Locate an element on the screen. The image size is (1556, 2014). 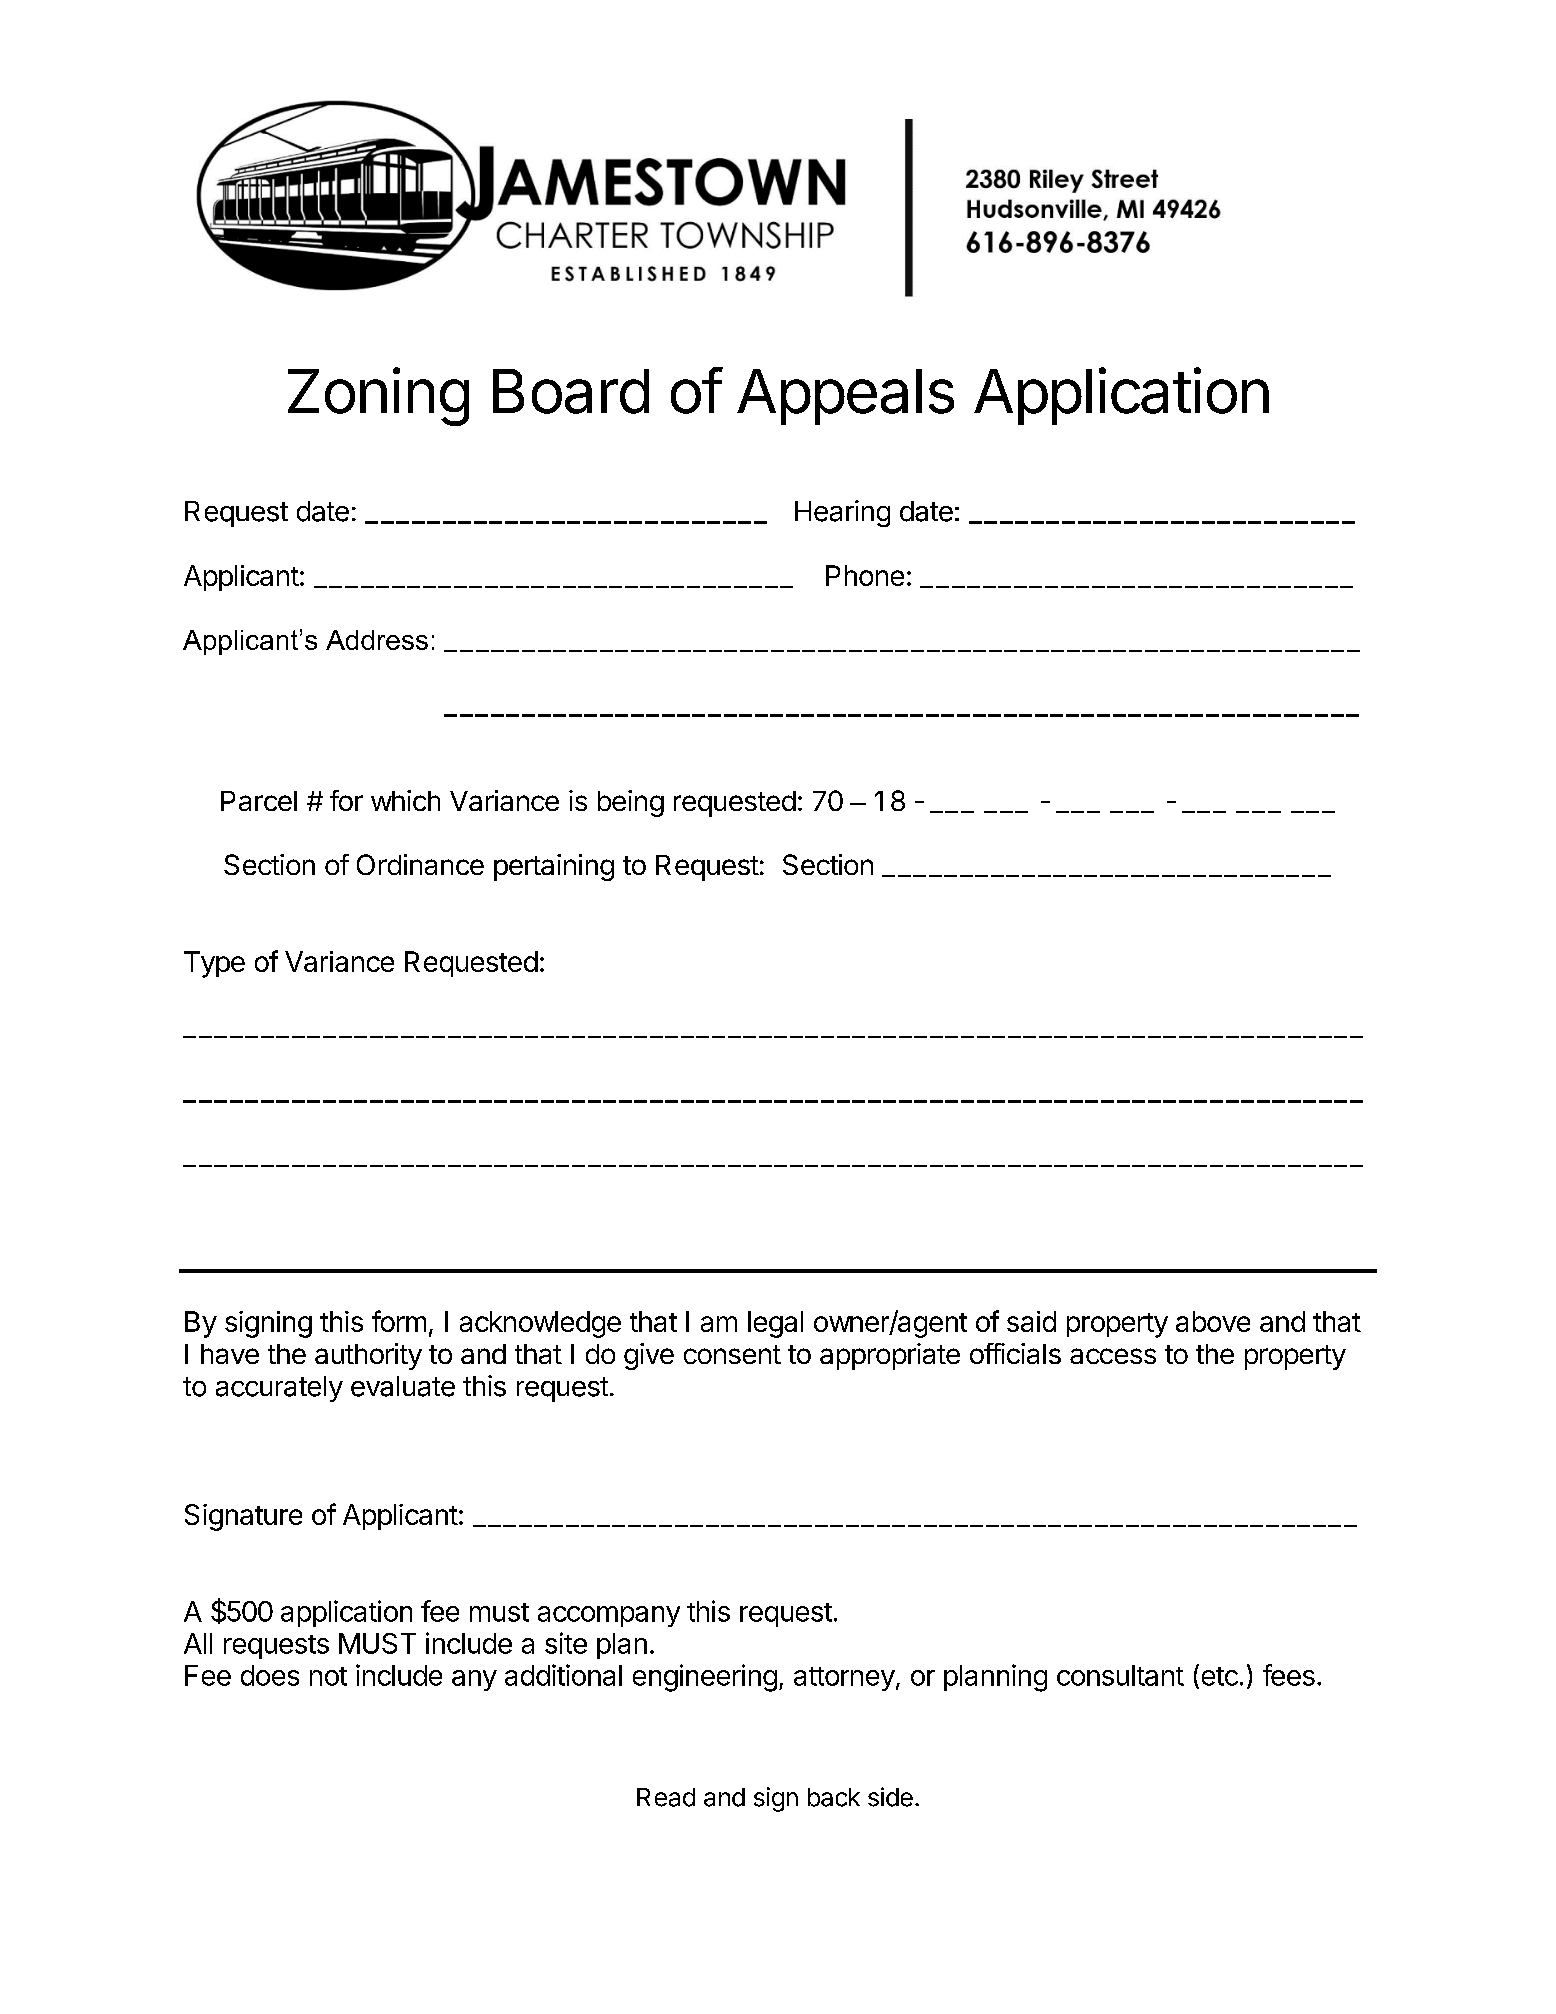
Phone is located at coordinates (865, 575).
